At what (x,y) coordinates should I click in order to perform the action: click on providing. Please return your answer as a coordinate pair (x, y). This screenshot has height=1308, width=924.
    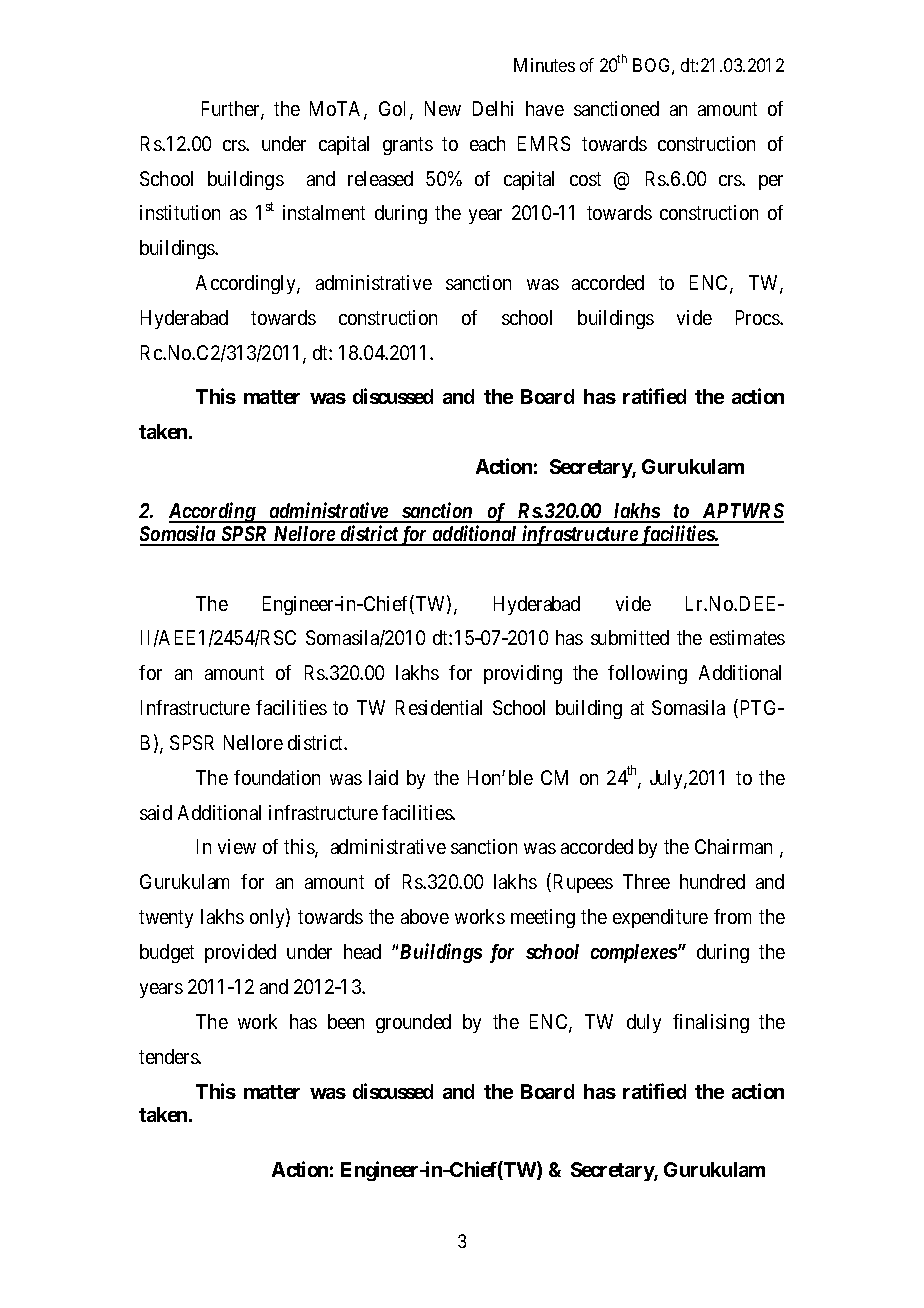
    Looking at the image, I should click on (523, 674).
